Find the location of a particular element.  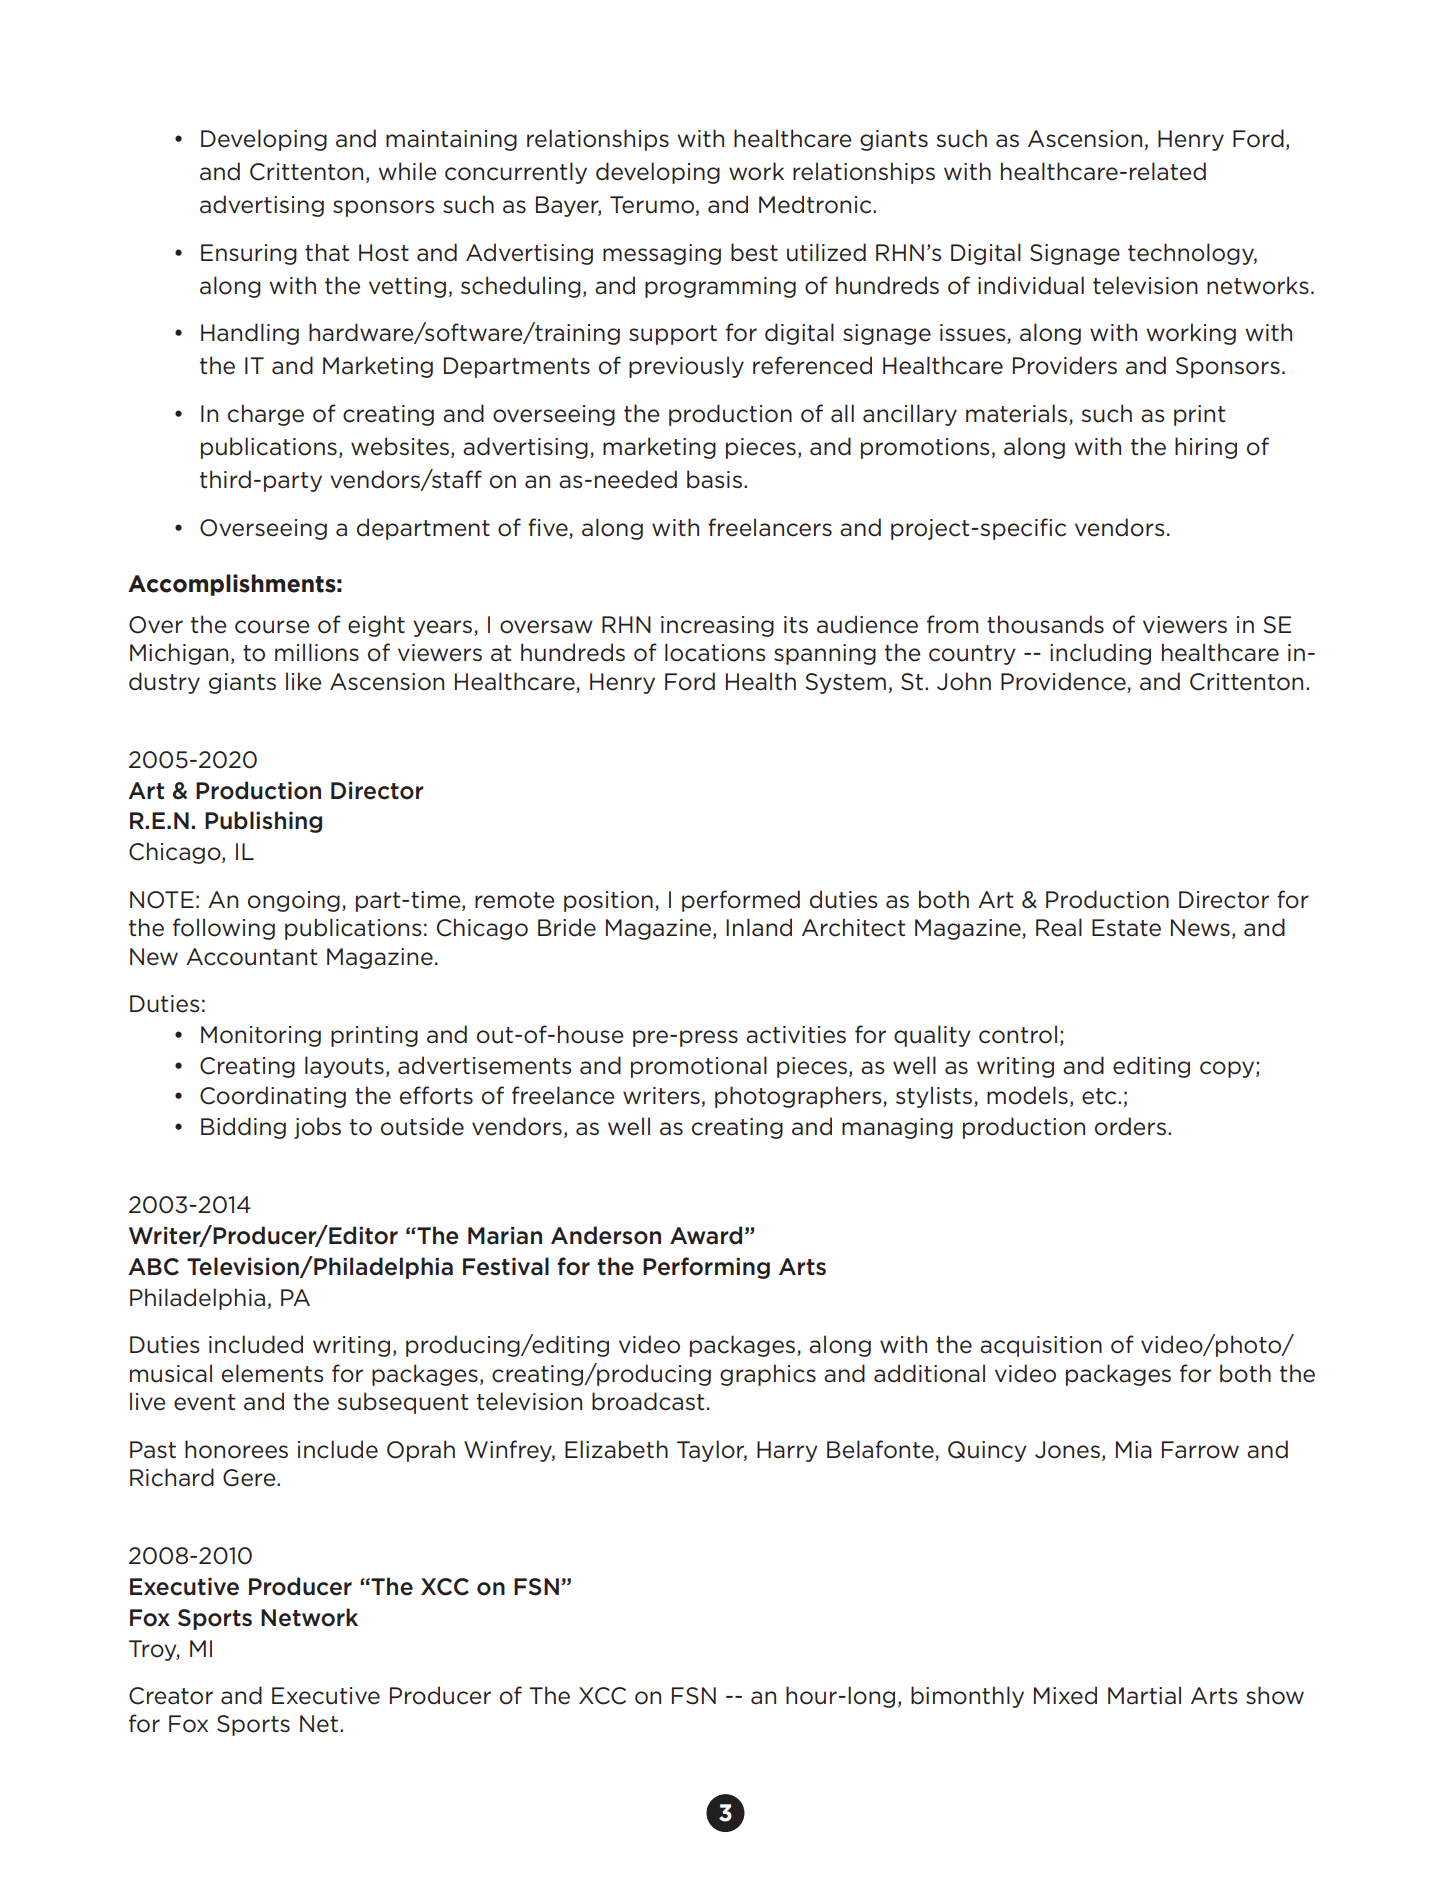

Award is located at coordinates (706, 1235).
